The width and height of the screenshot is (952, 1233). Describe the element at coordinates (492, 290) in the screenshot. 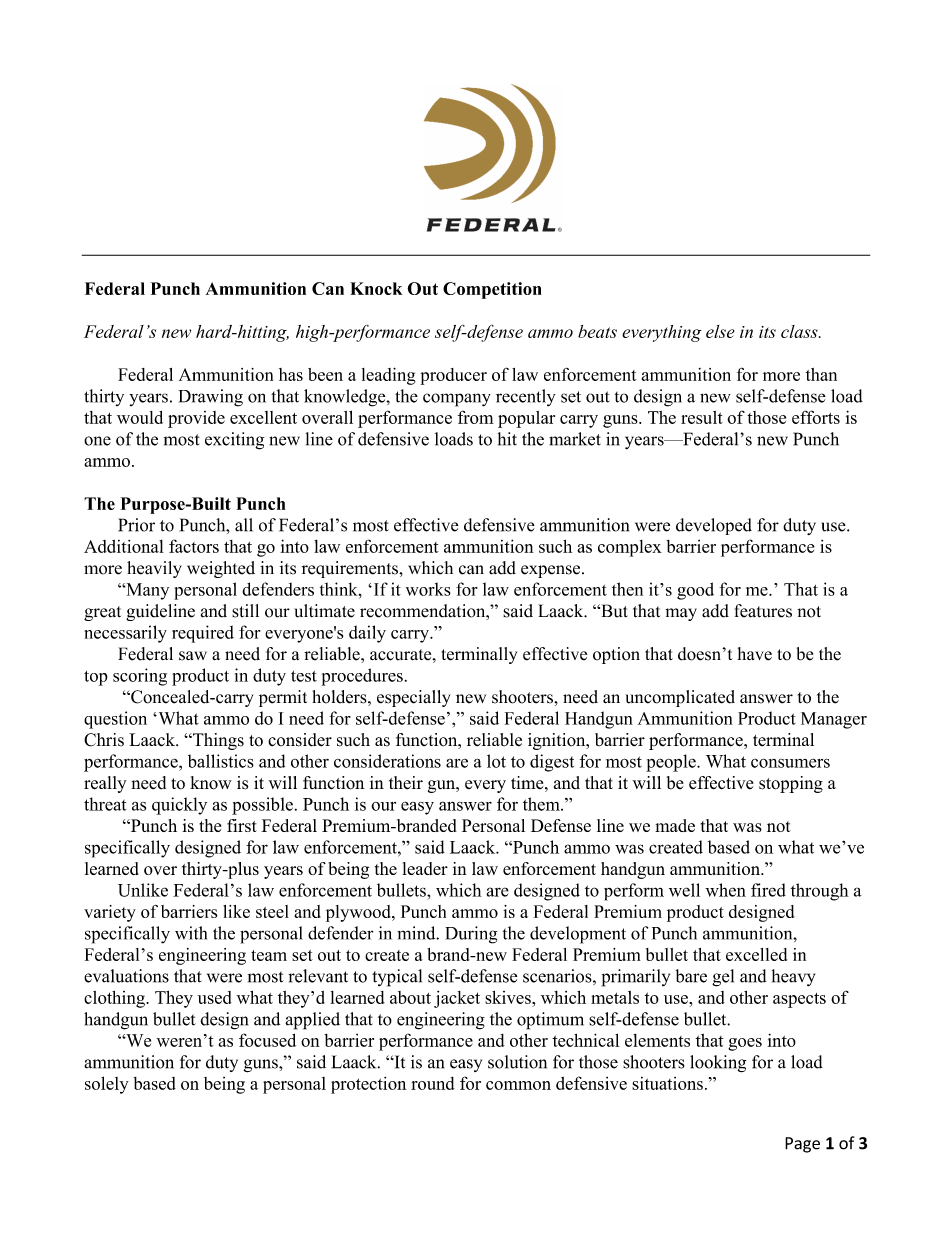

I see `Competition` at that location.
